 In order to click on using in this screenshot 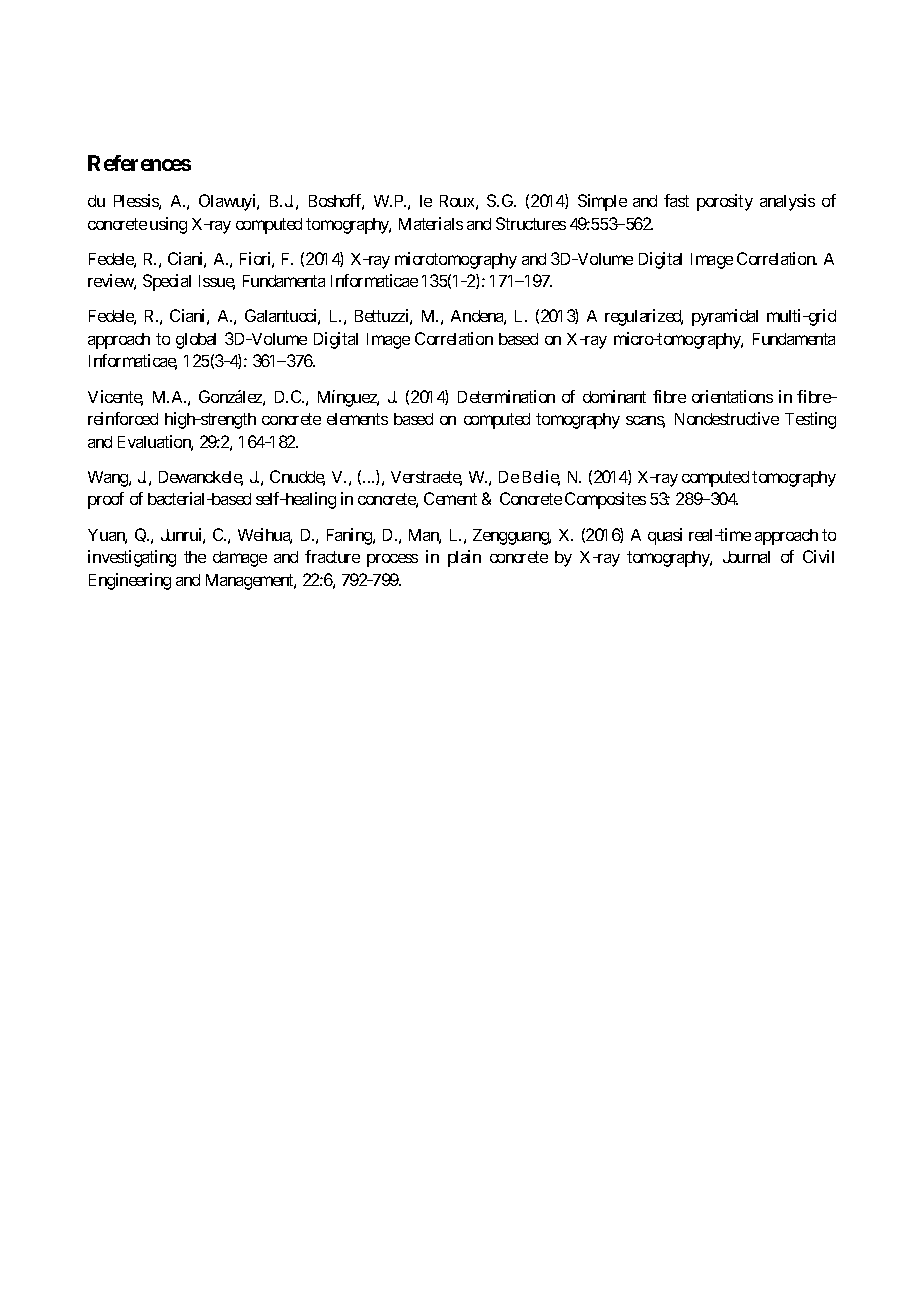, I will do `click(168, 225)`.
